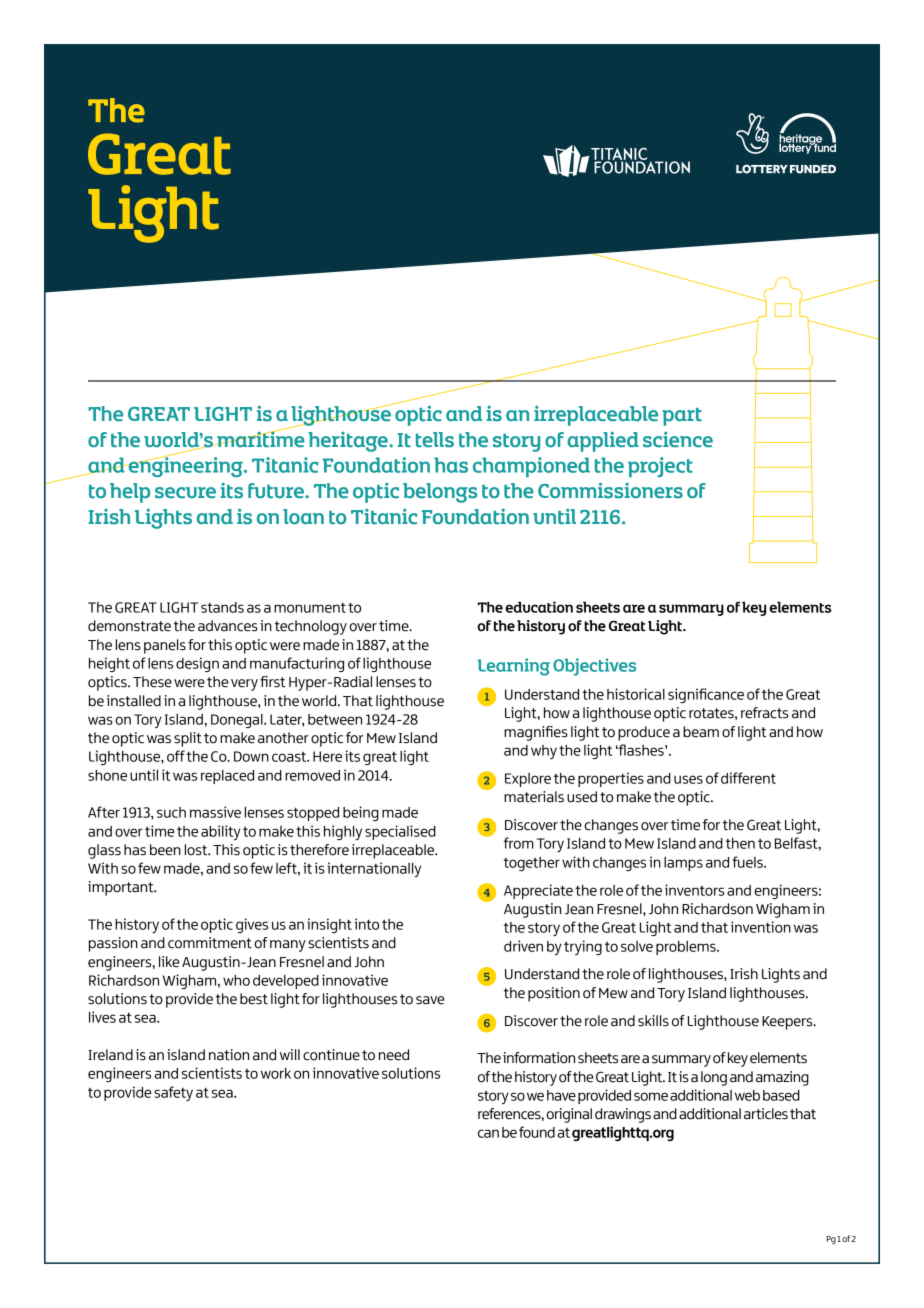 The height and width of the screenshot is (1308, 924). What do you see at coordinates (222, 607) in the screenshot?
I see `stands` at bounding box center [222, 607].
